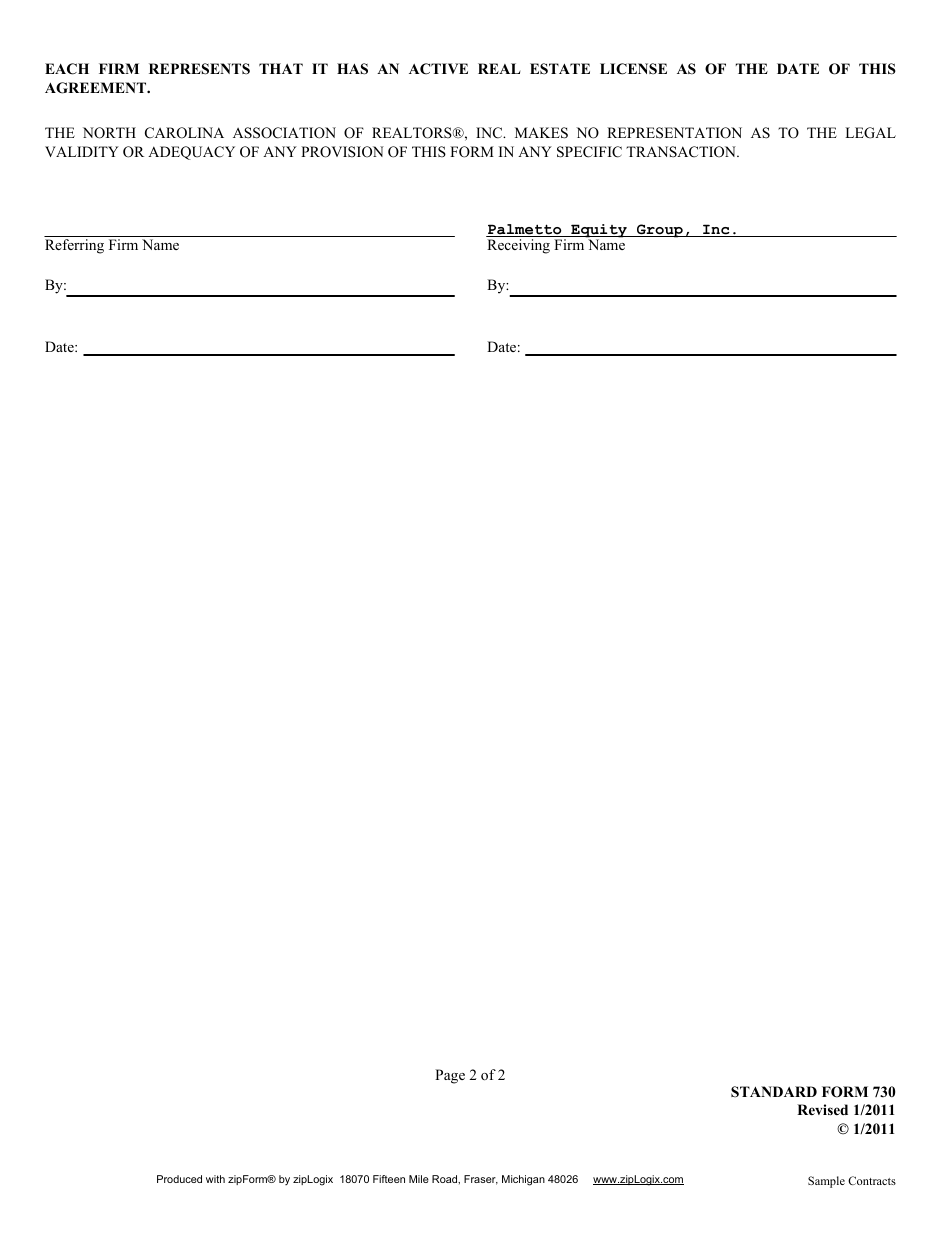 The image size is (952, 1233). I want to click on Referring, so click(74, 246).
